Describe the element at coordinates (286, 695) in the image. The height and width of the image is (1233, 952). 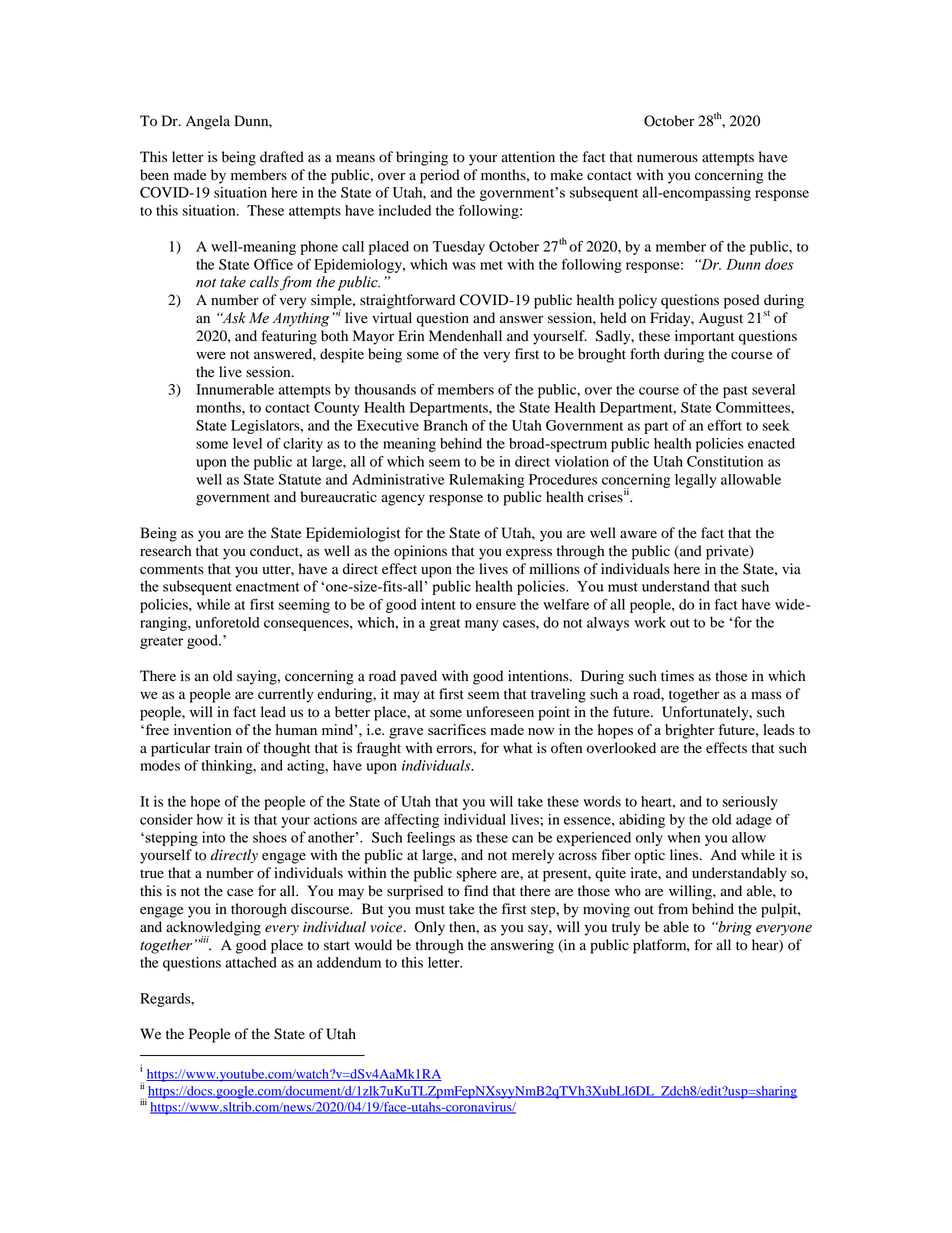
I see `currently` at that location.
